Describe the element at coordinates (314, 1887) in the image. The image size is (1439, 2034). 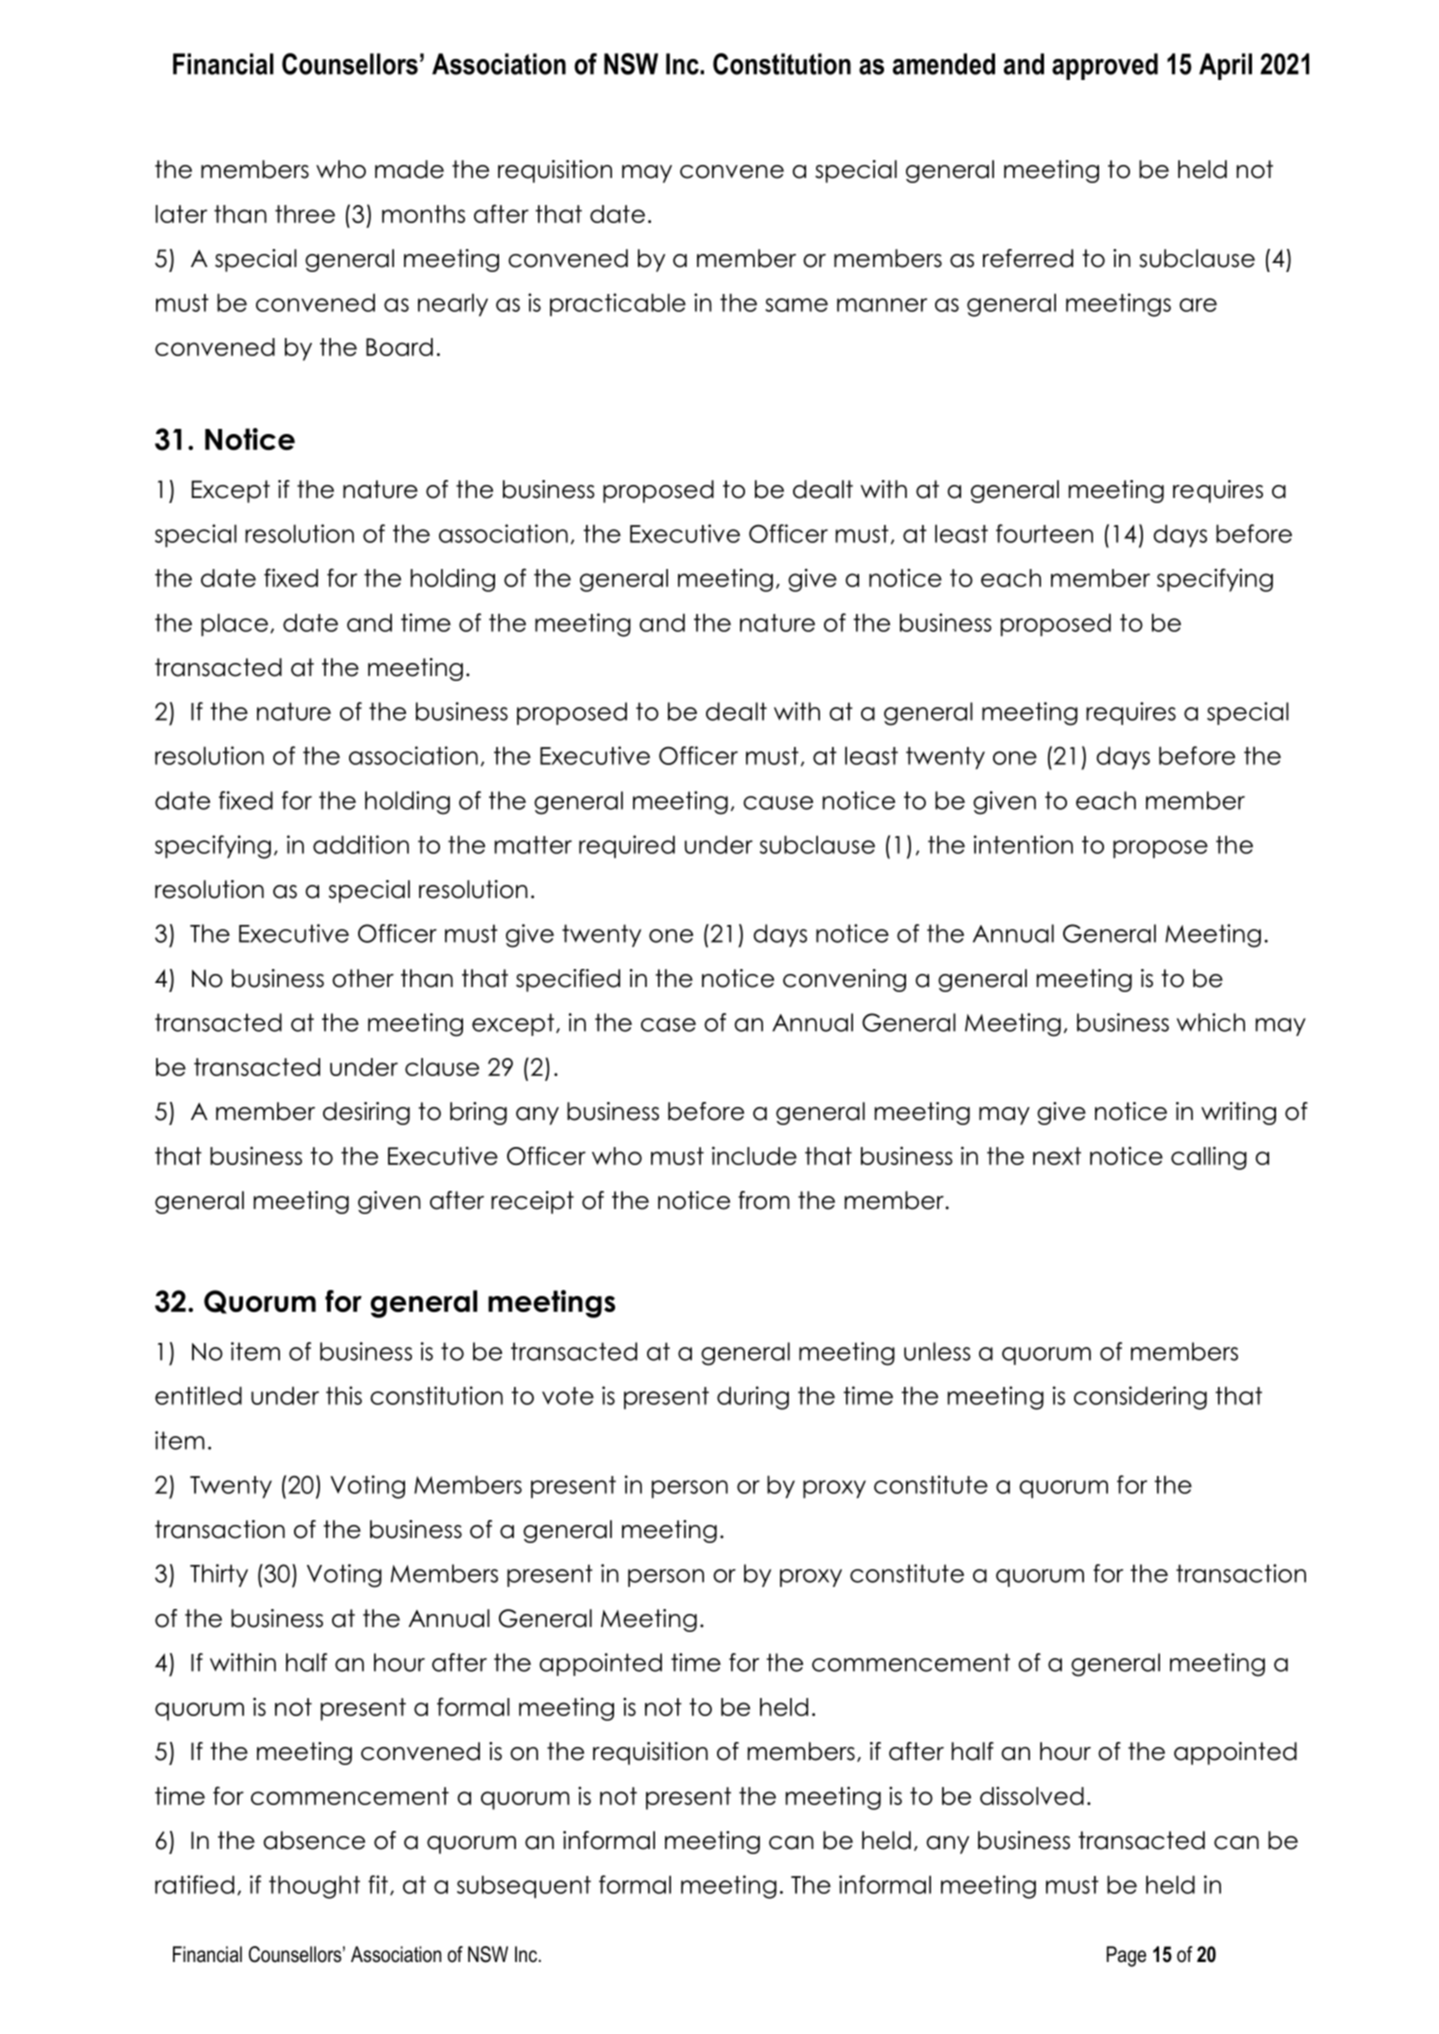
I see `thought` at that location.
